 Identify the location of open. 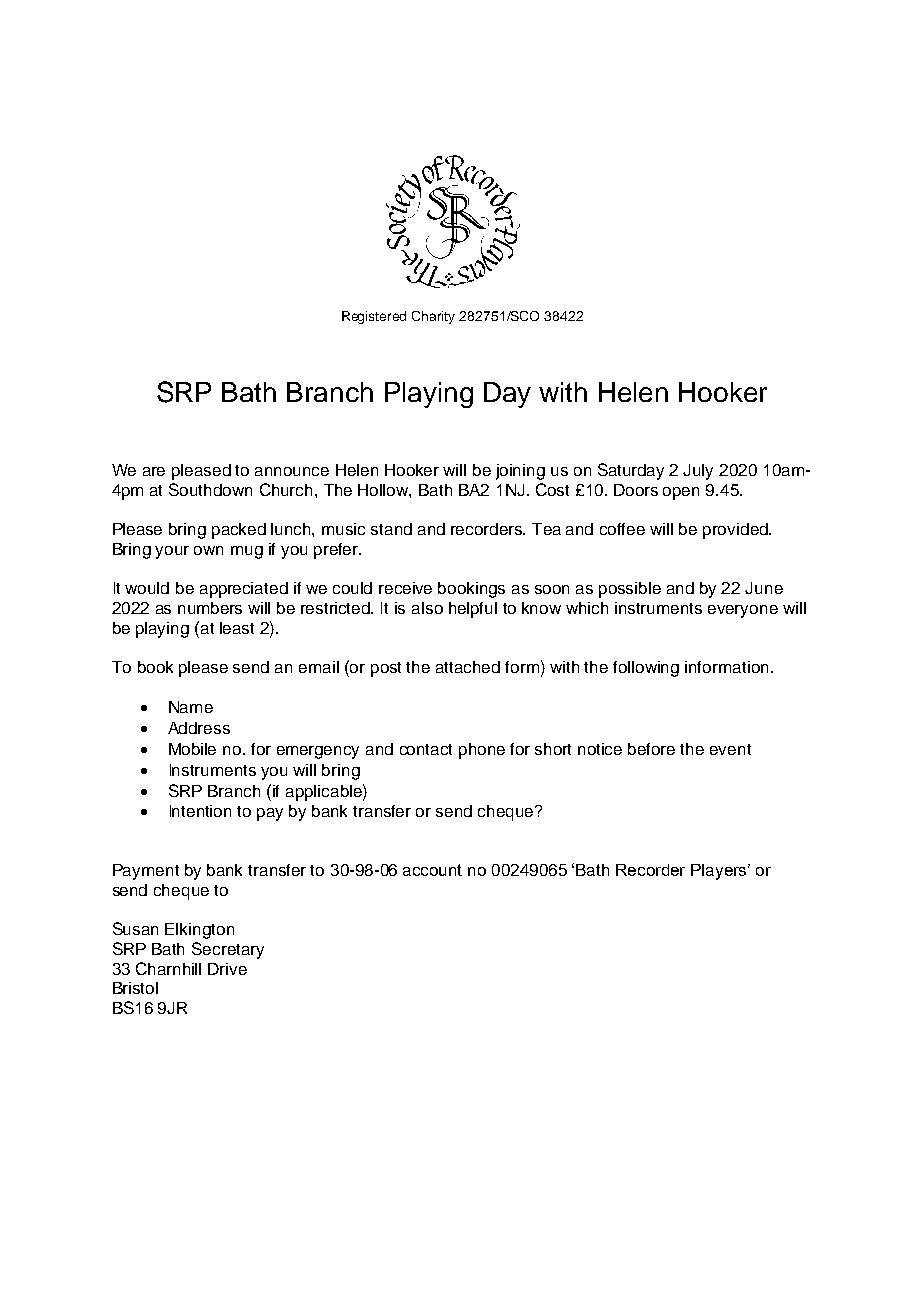
(681, 493).
